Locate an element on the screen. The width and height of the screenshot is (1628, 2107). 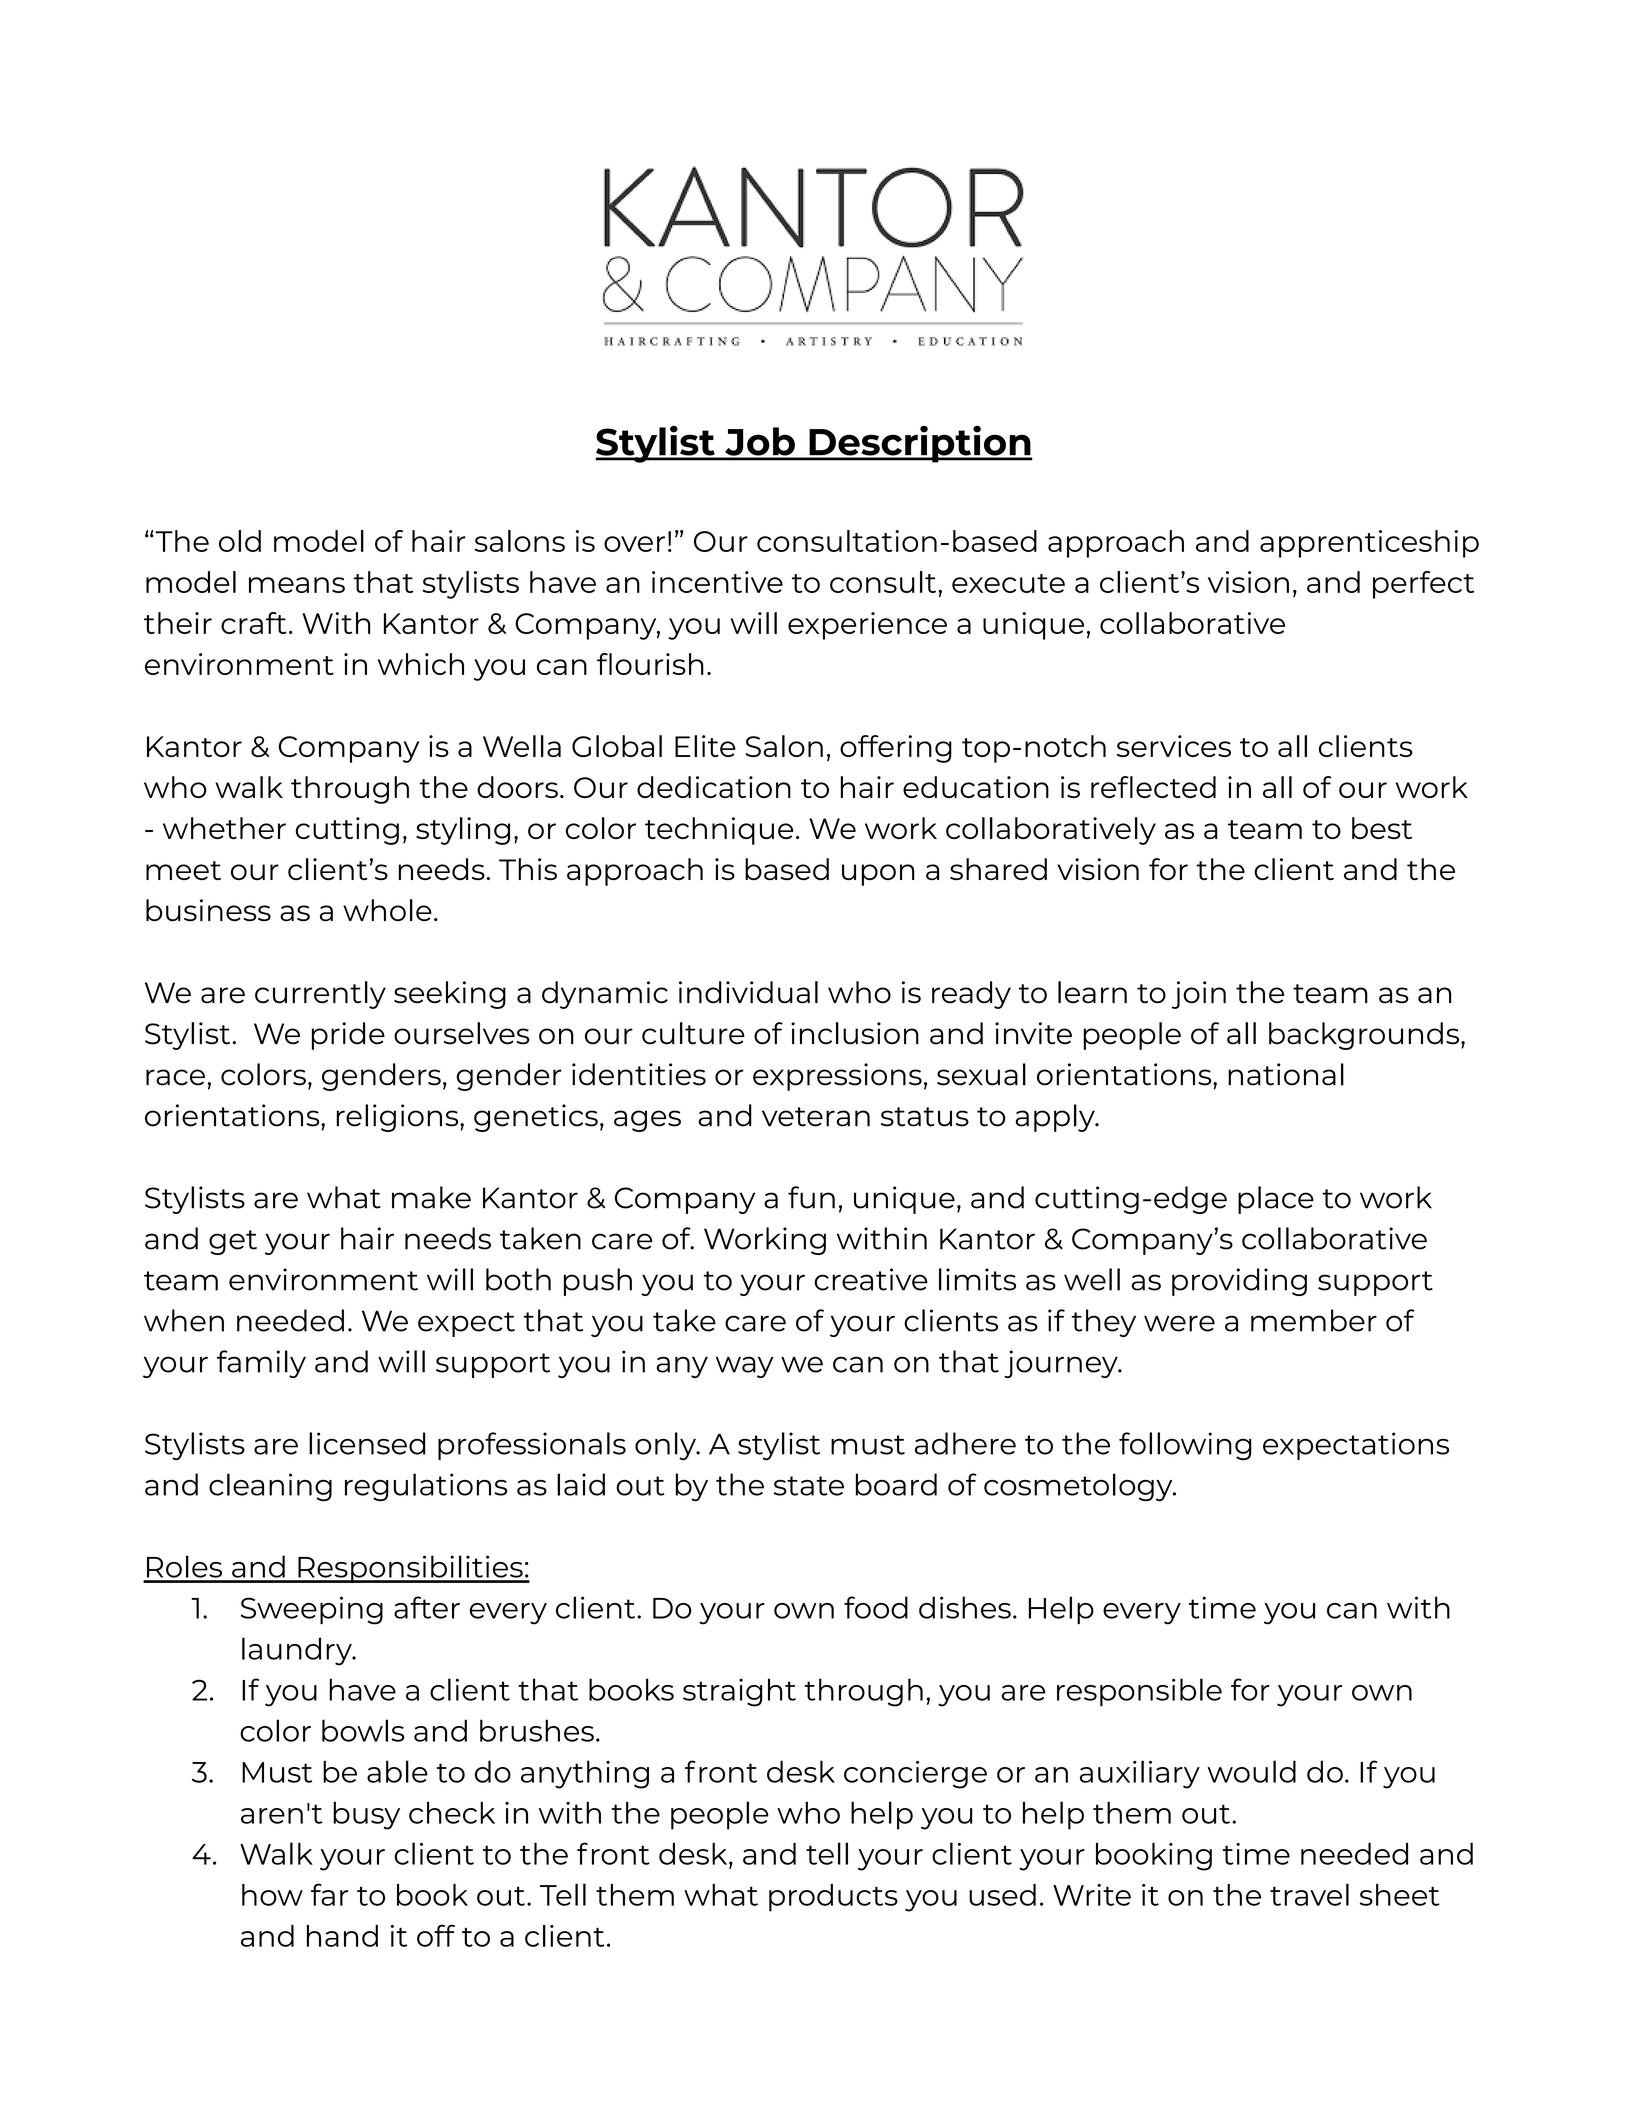
apprenticeship is located at coordinates (1369, 544).
